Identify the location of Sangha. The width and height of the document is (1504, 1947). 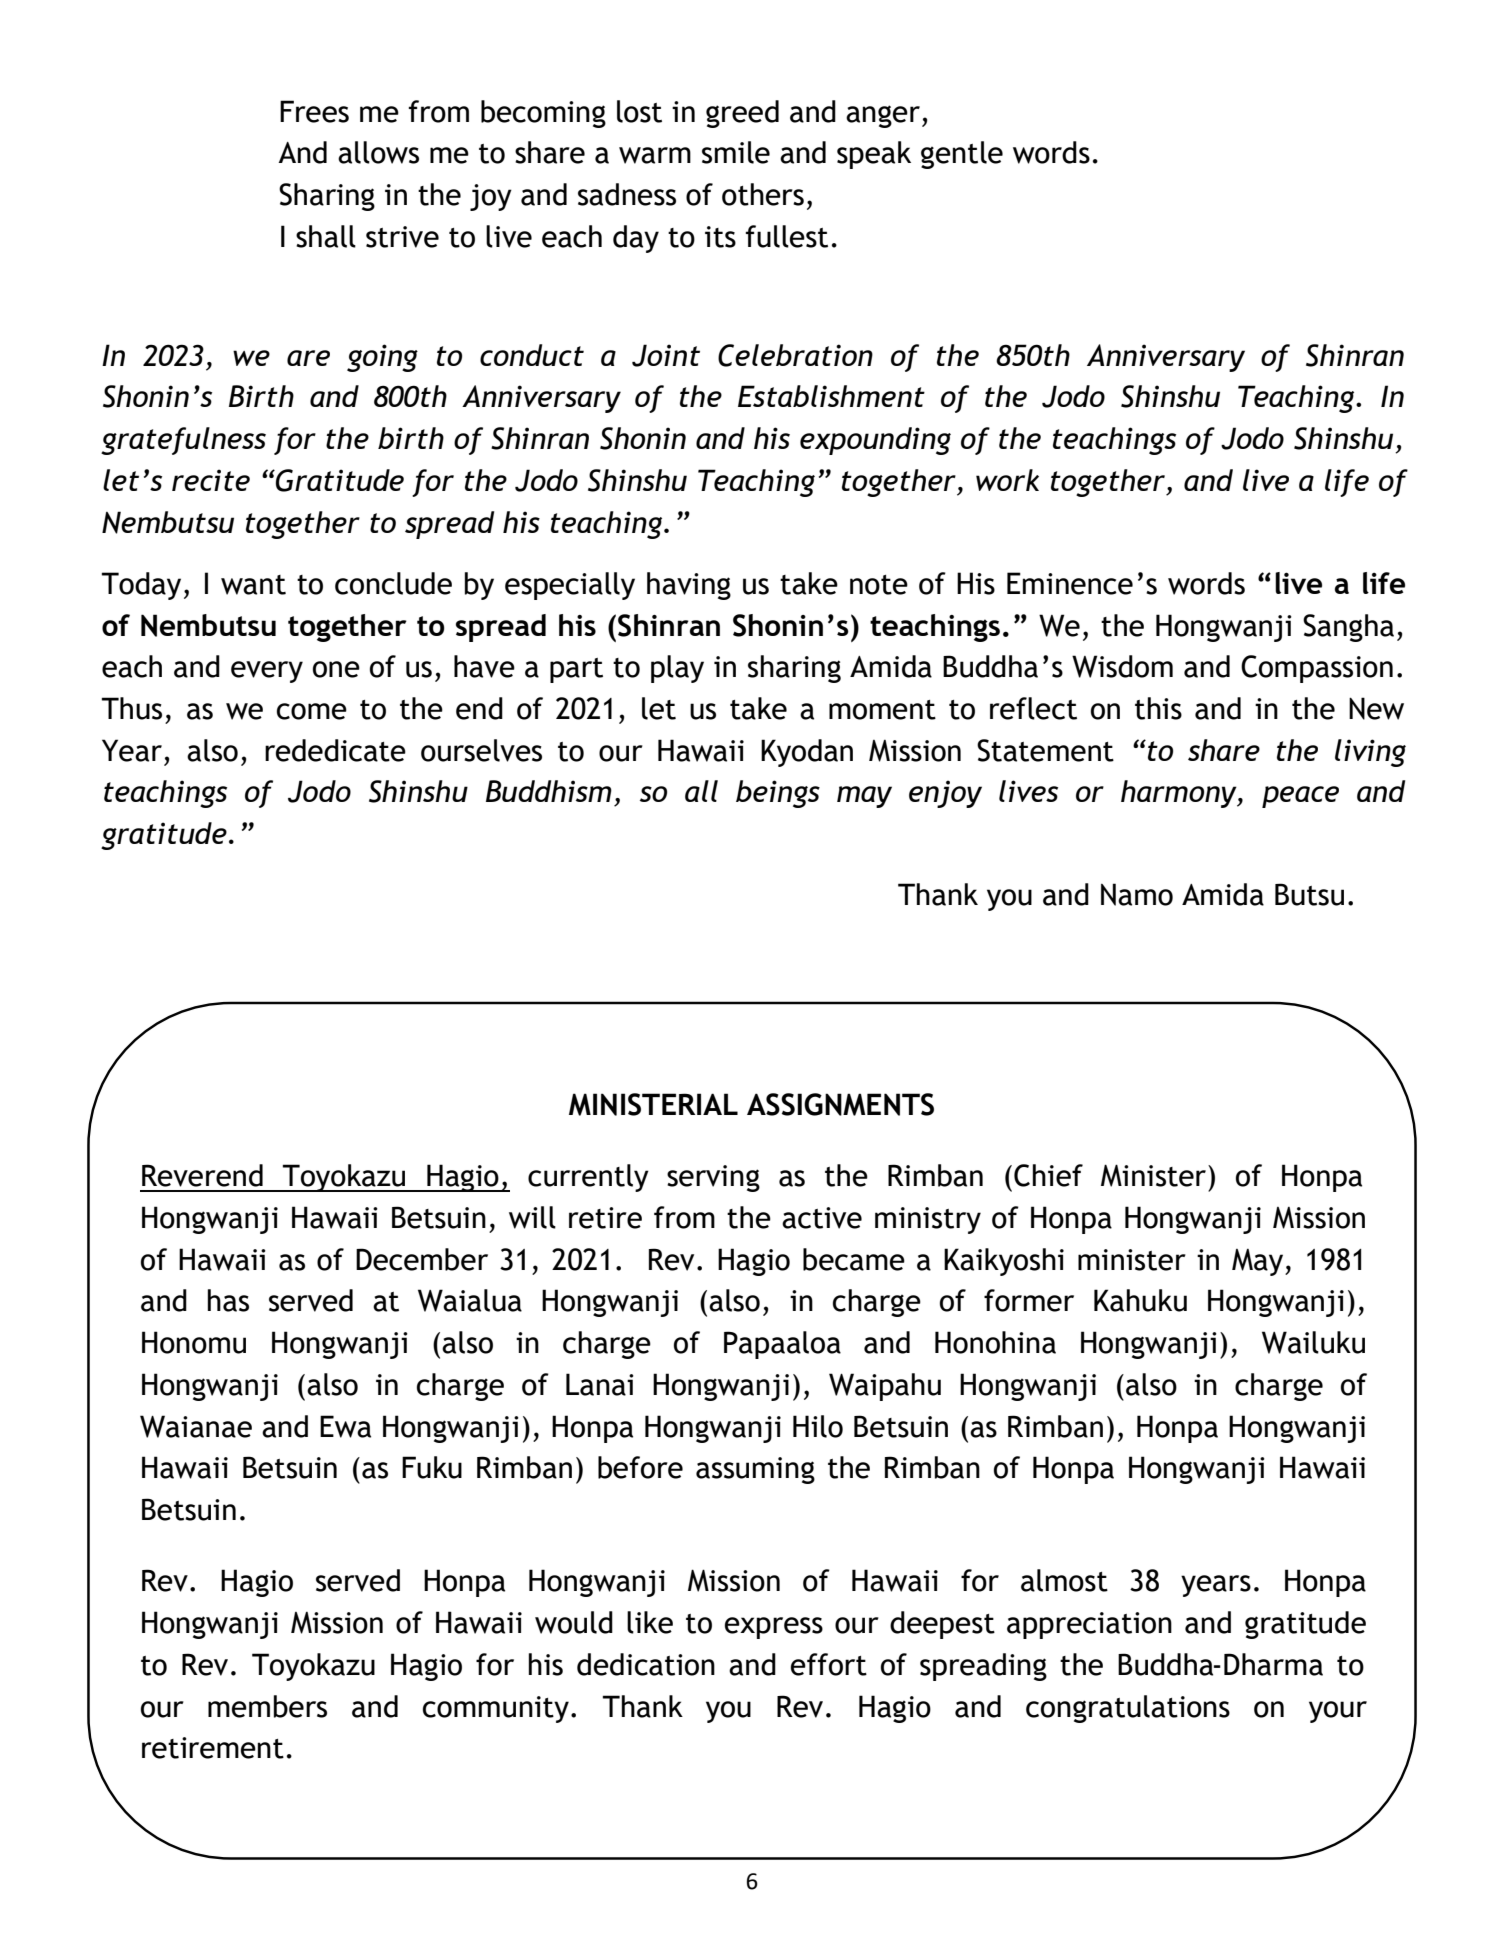
(1348, 628).
